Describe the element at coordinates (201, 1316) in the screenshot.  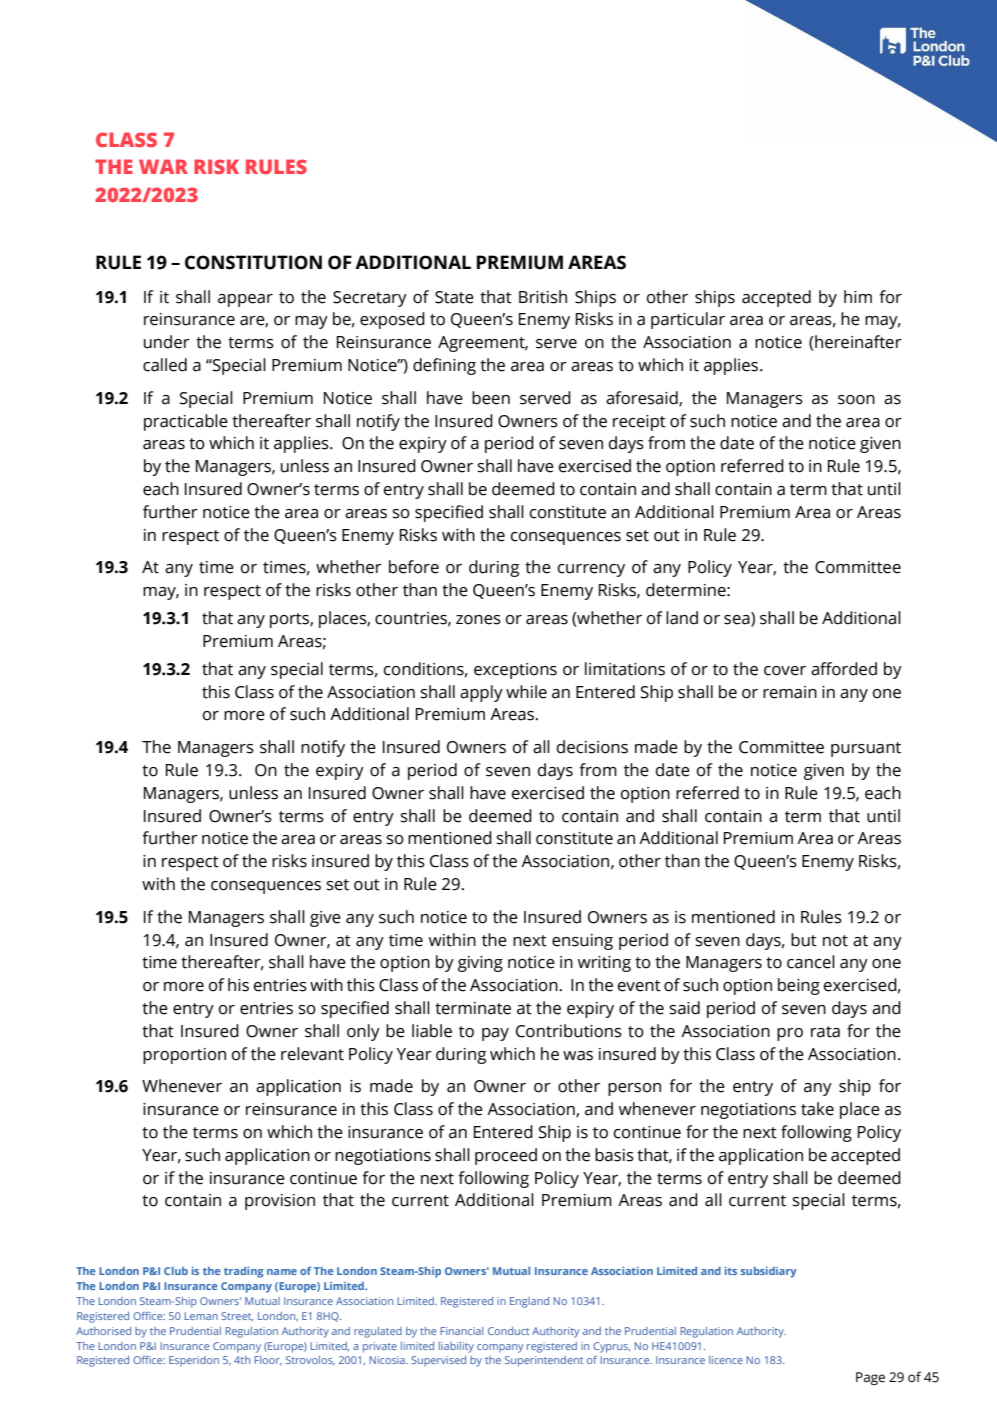
I see `Leman` at that location.
